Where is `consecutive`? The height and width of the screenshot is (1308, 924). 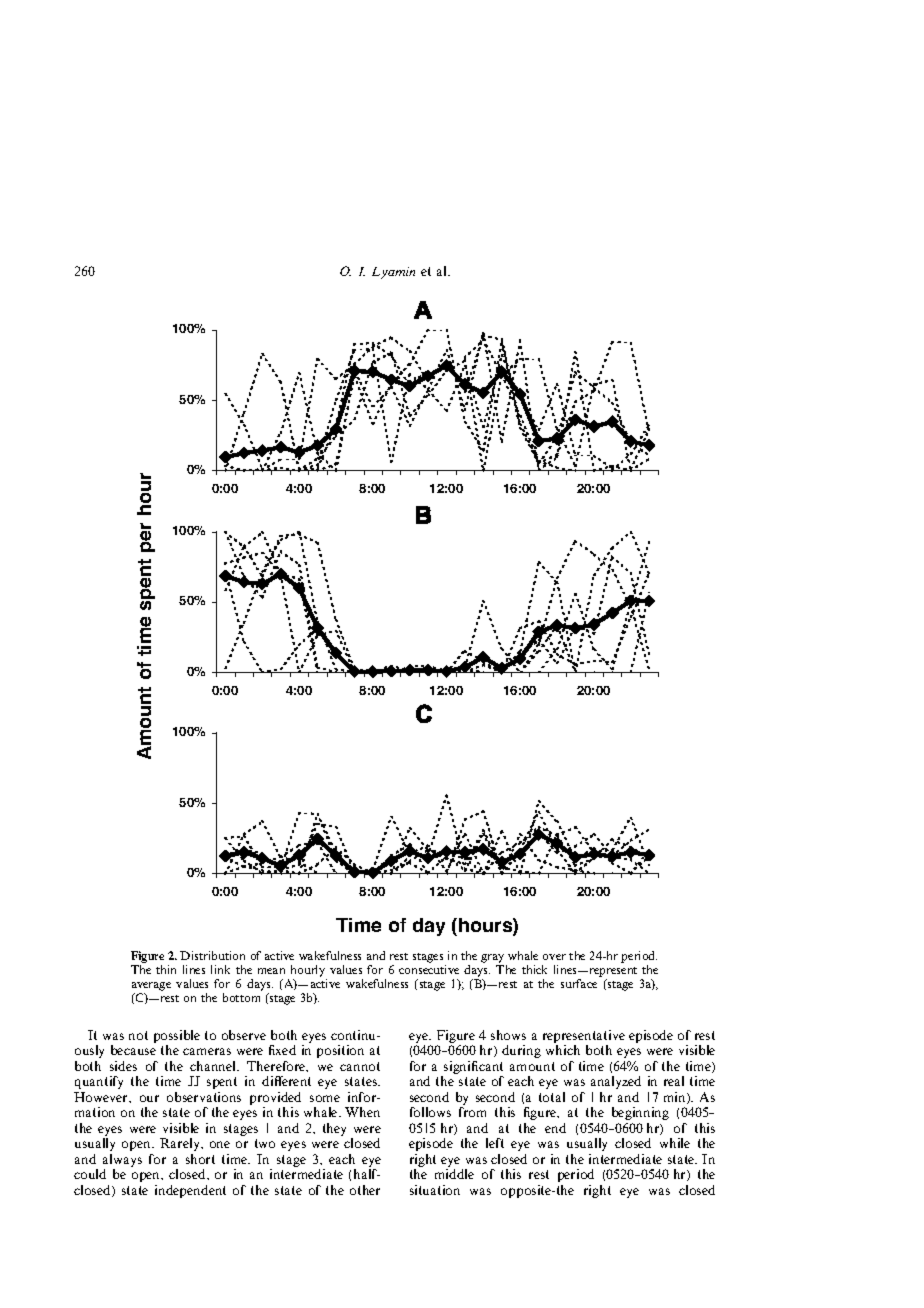
consecutive is located at coordinates (429, 969).
